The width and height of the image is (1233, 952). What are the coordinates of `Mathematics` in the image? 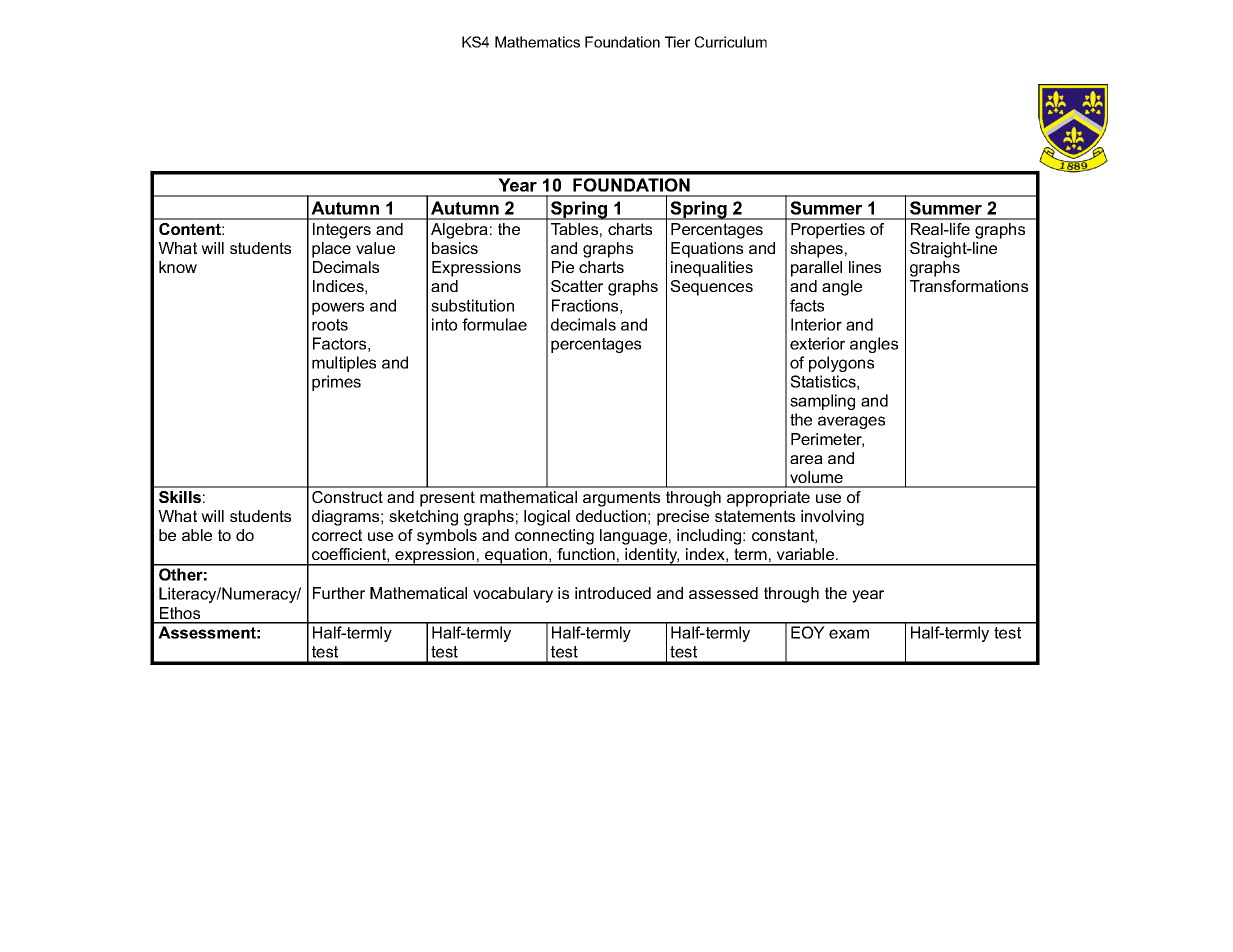 It's located at (537, 42).
